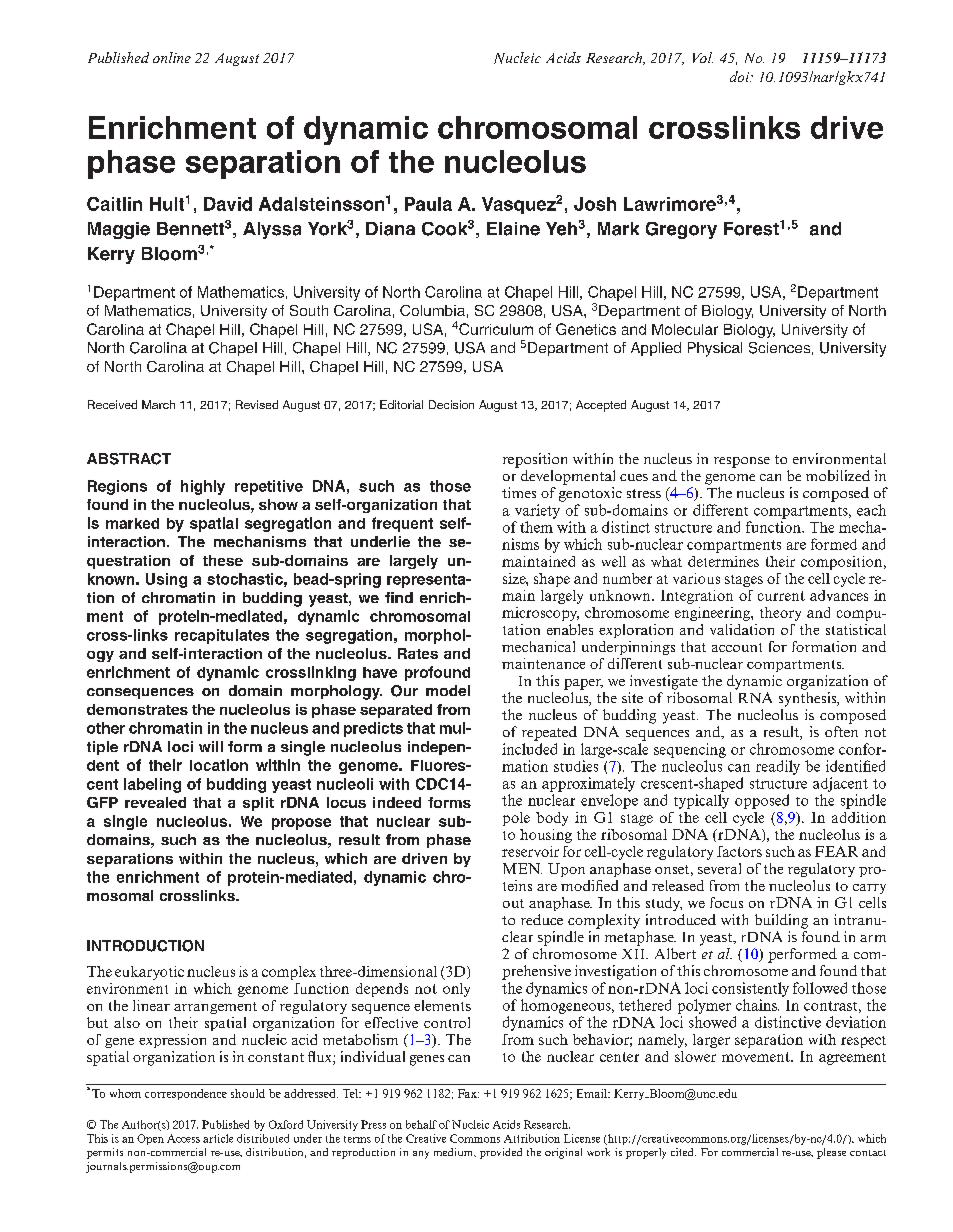 The height and width of the image is (1232, 953). Describe the element at coordinates (739, 851) in the image. I see `factors` at that location.
